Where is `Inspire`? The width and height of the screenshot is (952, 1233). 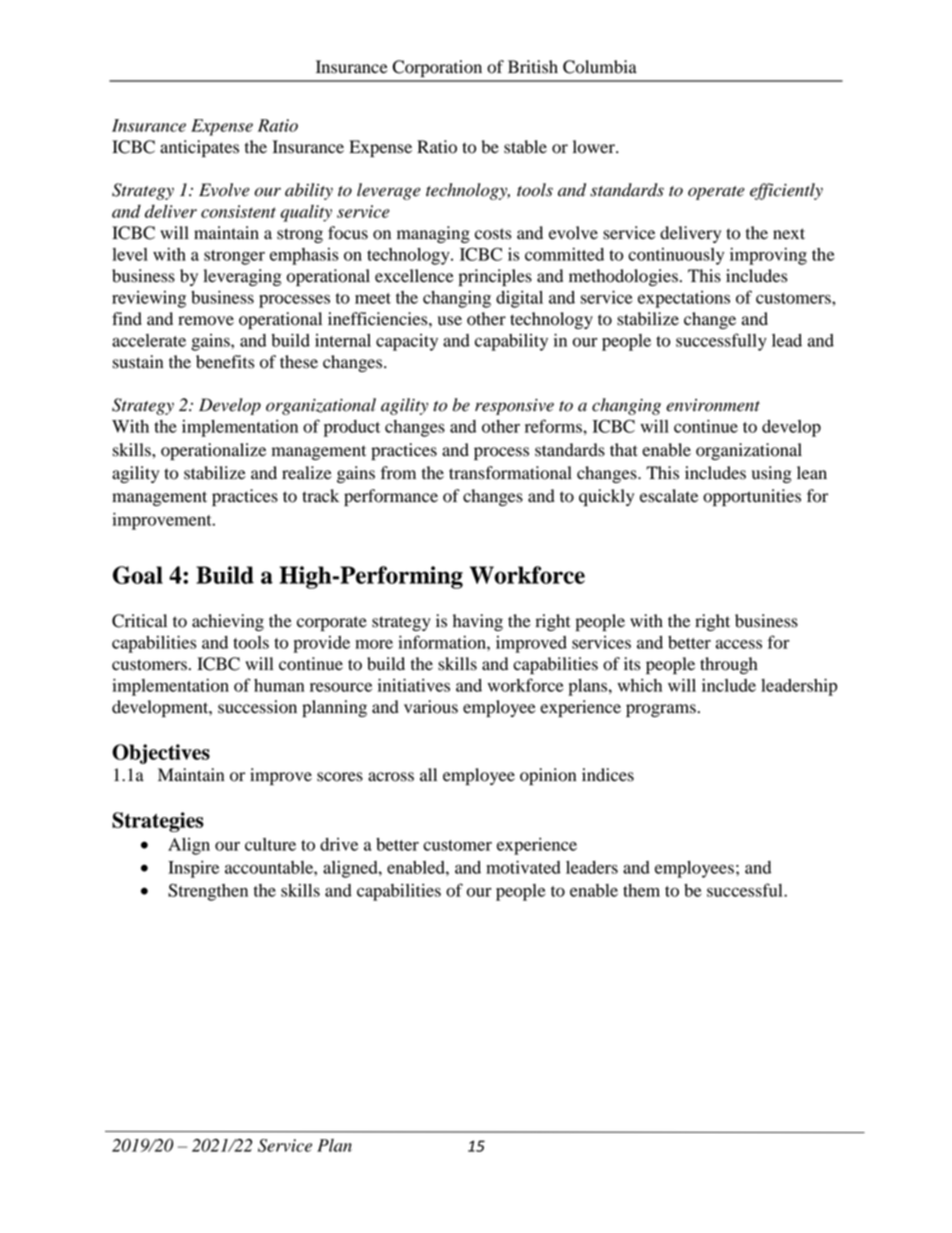 Inspire is located at coordinates (193, 869).
